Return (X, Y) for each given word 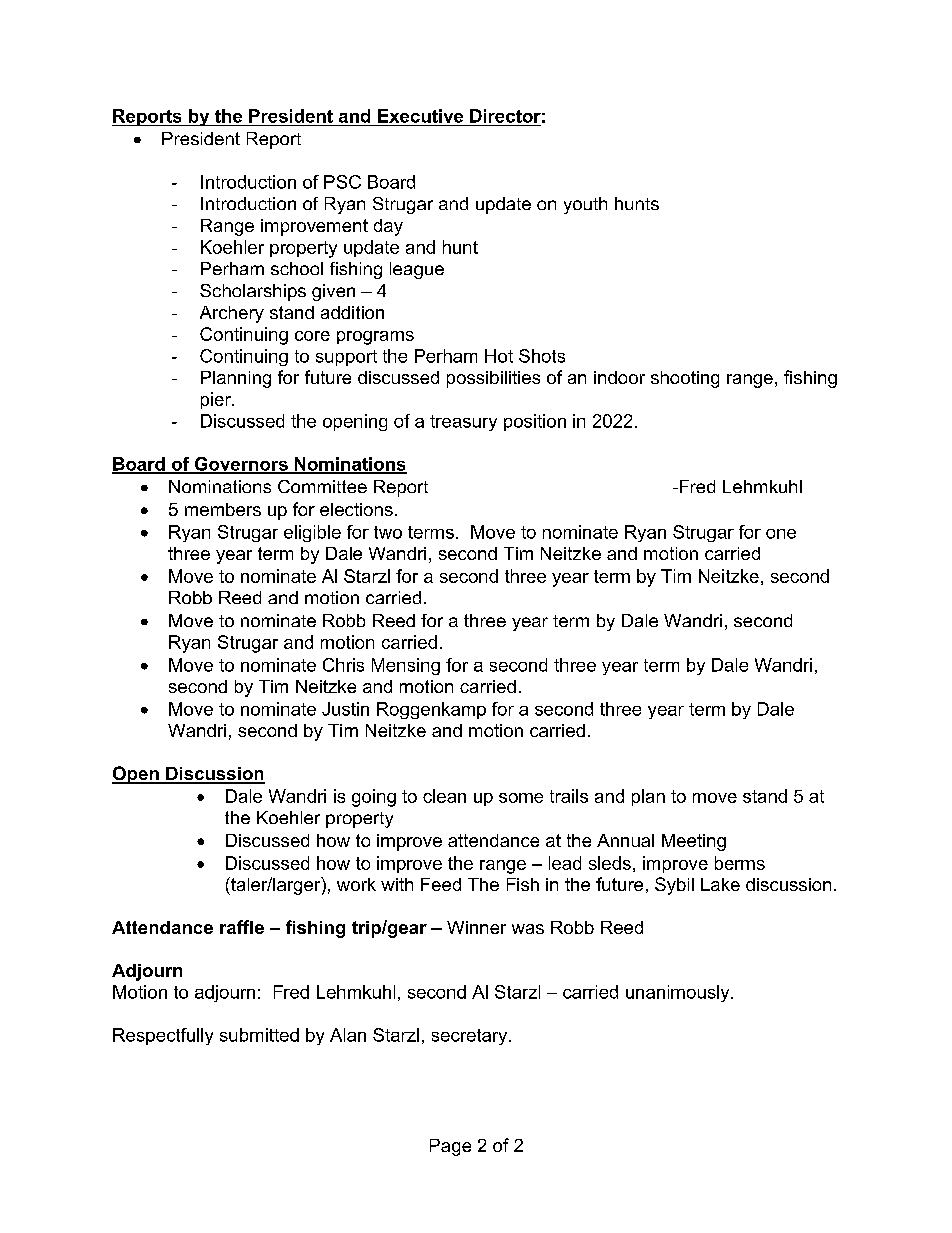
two (388, 532)
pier (217, 400)
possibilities (493, 379)
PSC (342, 182)
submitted (259, 1035)
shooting (685, 379)
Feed (441, 884)
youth (585, 205)
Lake (720, 884)
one (781, 534)
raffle (242, 927)
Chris (343, 665)
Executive (420, 116)
